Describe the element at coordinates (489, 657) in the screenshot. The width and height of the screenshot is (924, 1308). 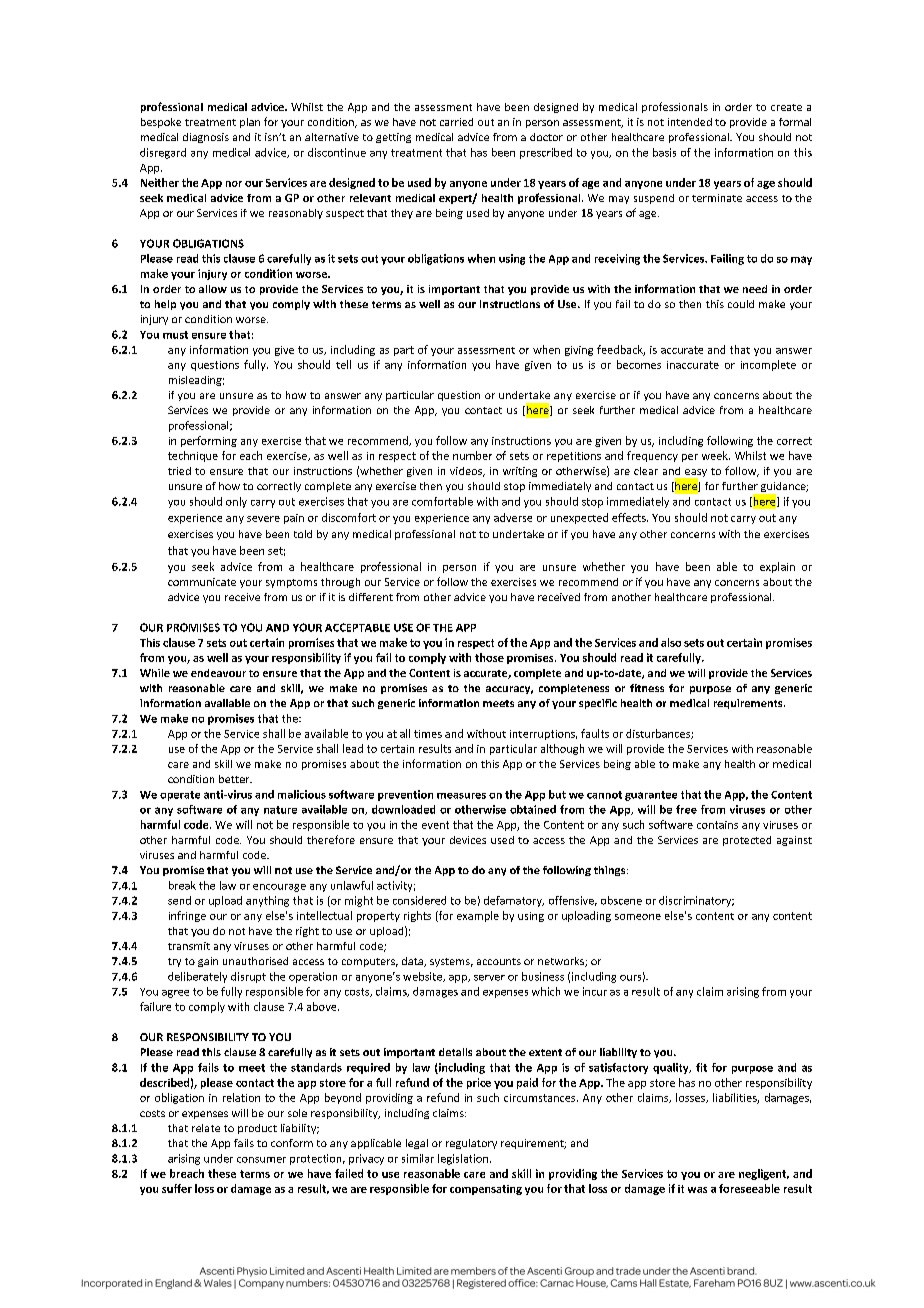
I see `those` at that location.
